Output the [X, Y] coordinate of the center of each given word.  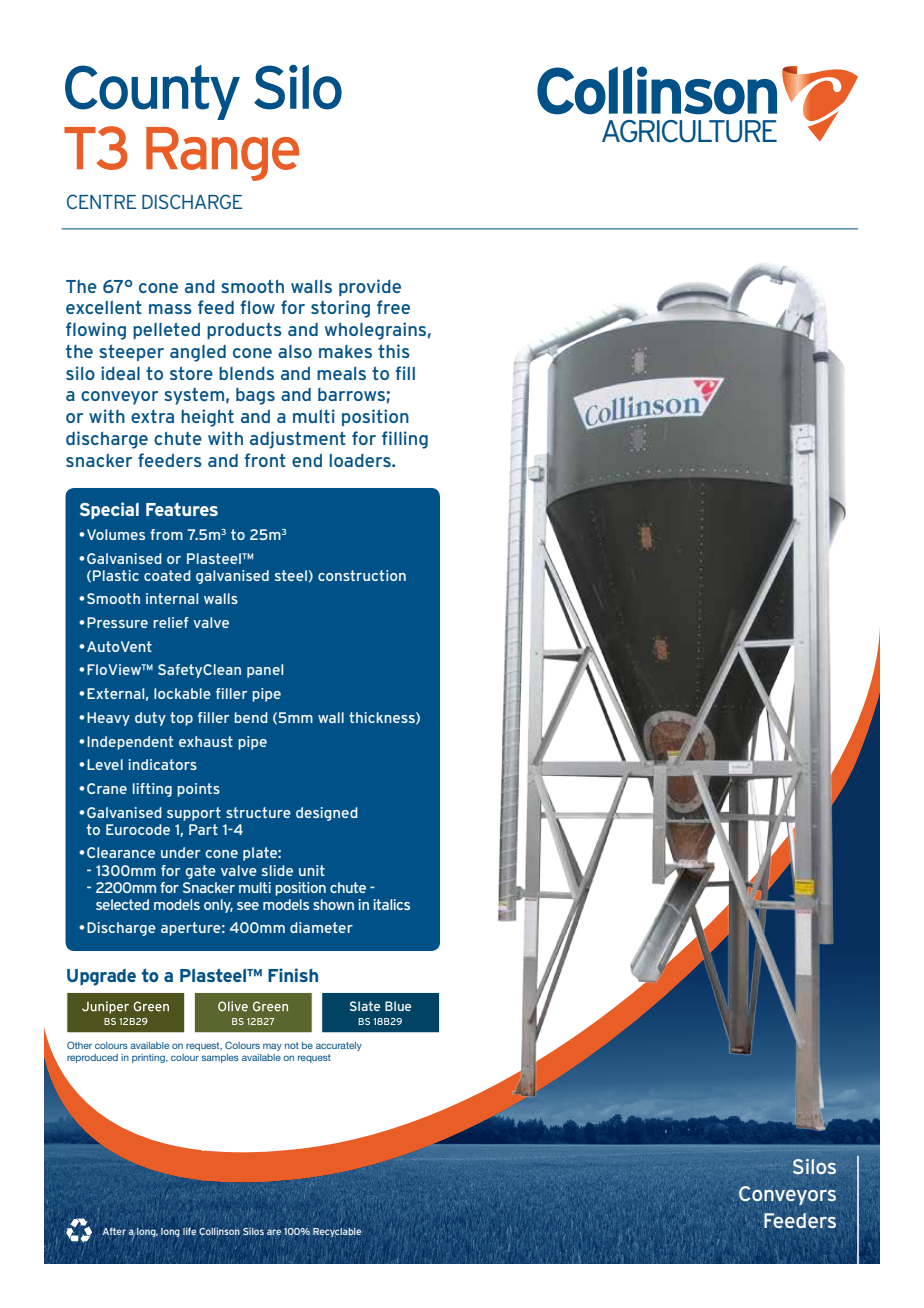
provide [370, 287]
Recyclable [337, 1232]
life [189, 1231]
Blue [398, 1006]
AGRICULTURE [689, 131]
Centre [101, 201]
